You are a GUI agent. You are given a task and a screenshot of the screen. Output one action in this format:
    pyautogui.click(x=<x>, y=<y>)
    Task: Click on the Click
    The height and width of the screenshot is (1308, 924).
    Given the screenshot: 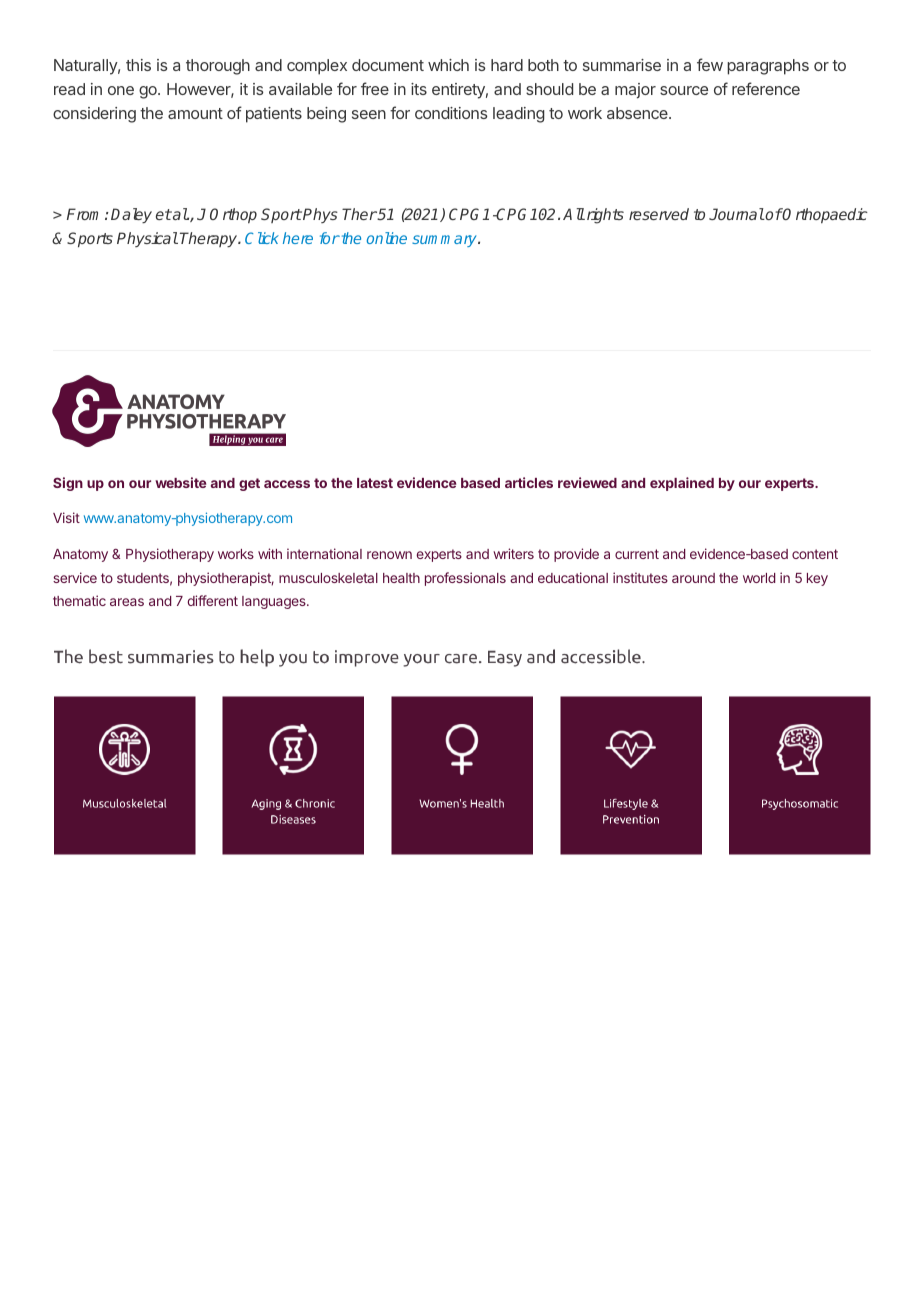 What is the action you would take?
    pyautogui.click(x=262, y=238)
